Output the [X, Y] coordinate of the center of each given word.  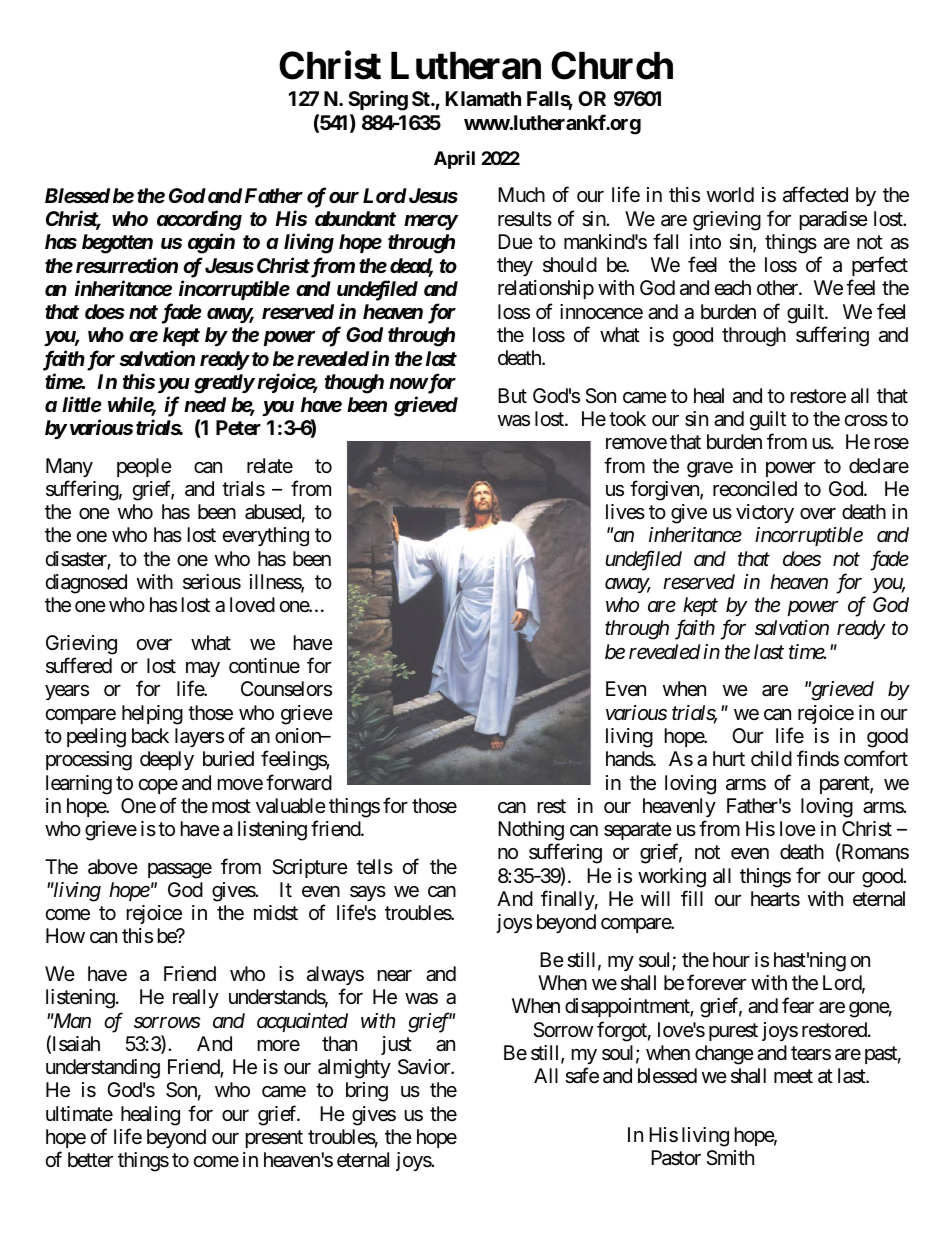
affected [815, 194]
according [199, 220]
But [512, 395]
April [454, 160]
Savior [425, 1067]
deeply [167, 760]
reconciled [755, 488]
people [144, 467]
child [771, 759]
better [90, 1159]
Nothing [531, 831]
